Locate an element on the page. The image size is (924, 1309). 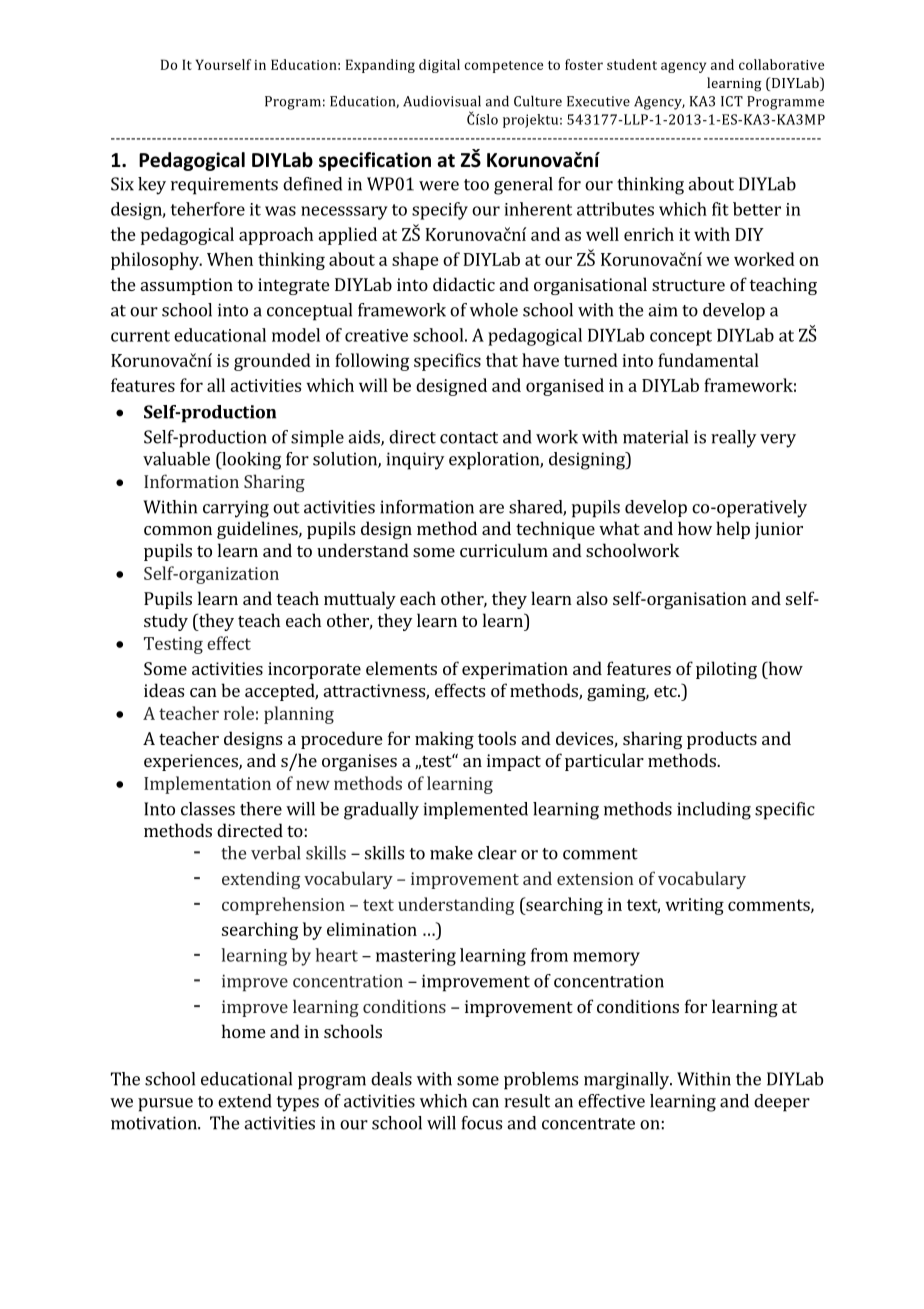
Audiovisual is located at coordinates (442, 101).
